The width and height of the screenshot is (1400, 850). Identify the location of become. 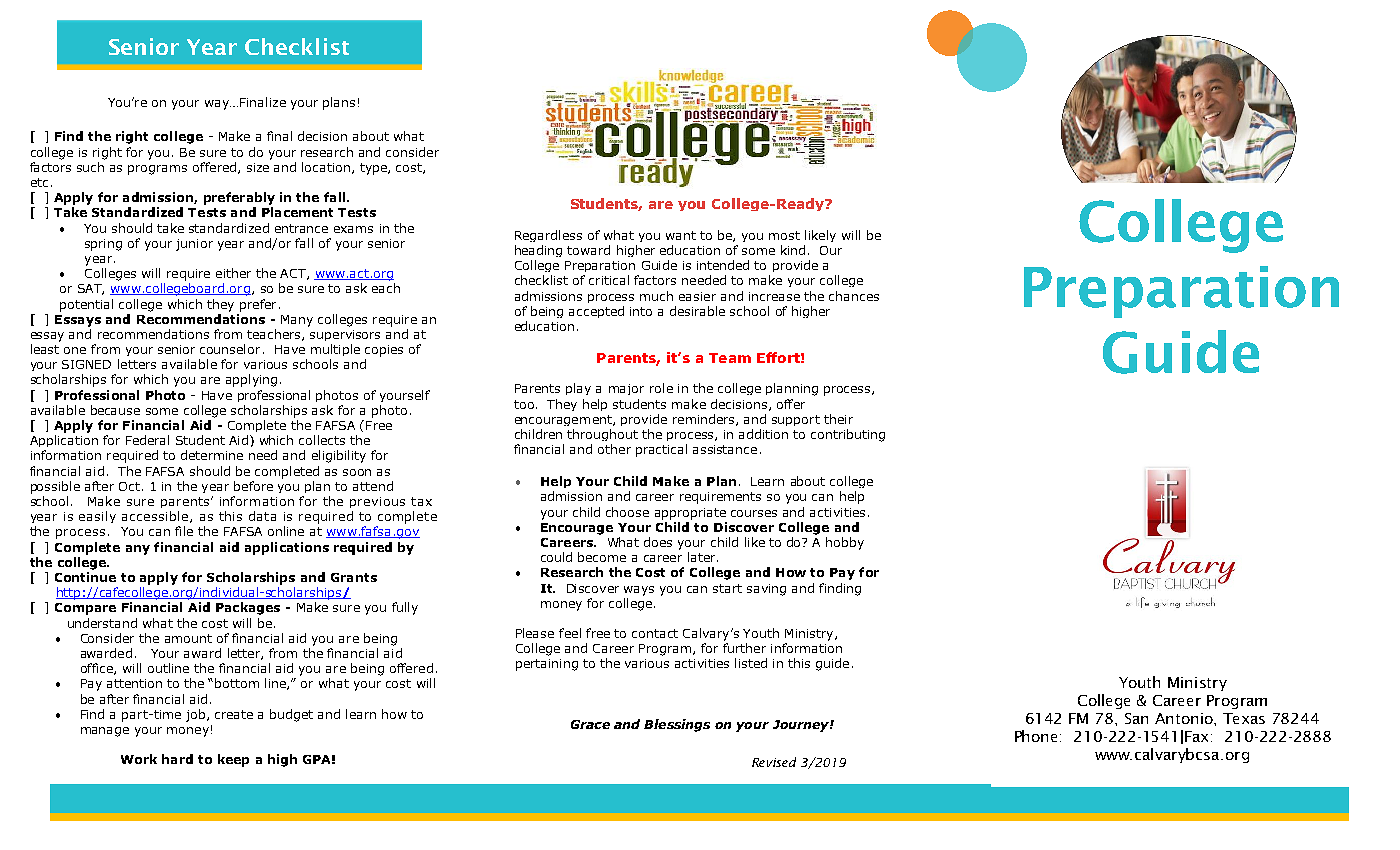
(602, 557).
